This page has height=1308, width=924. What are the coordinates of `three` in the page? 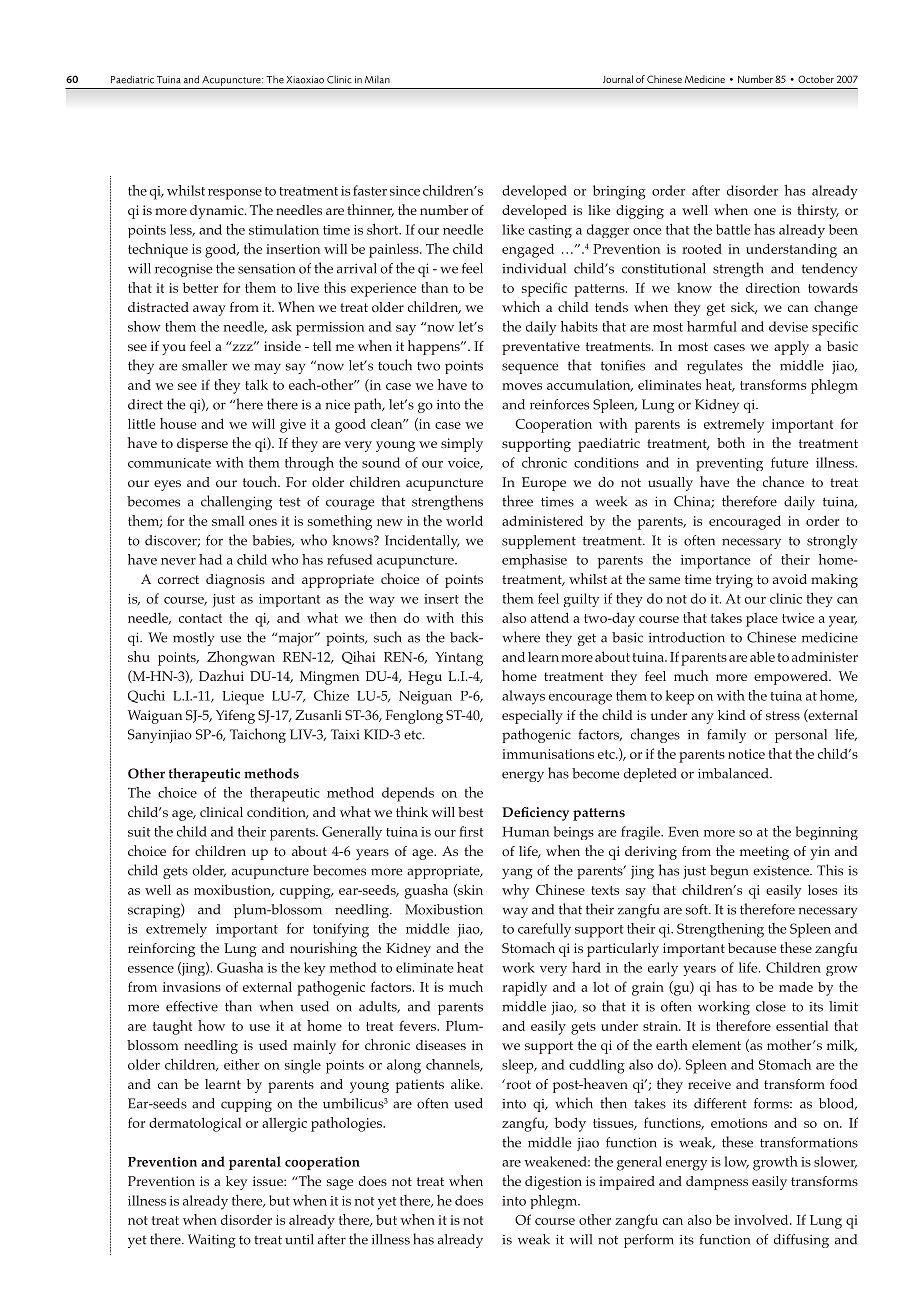 It's located at (517, 501).
